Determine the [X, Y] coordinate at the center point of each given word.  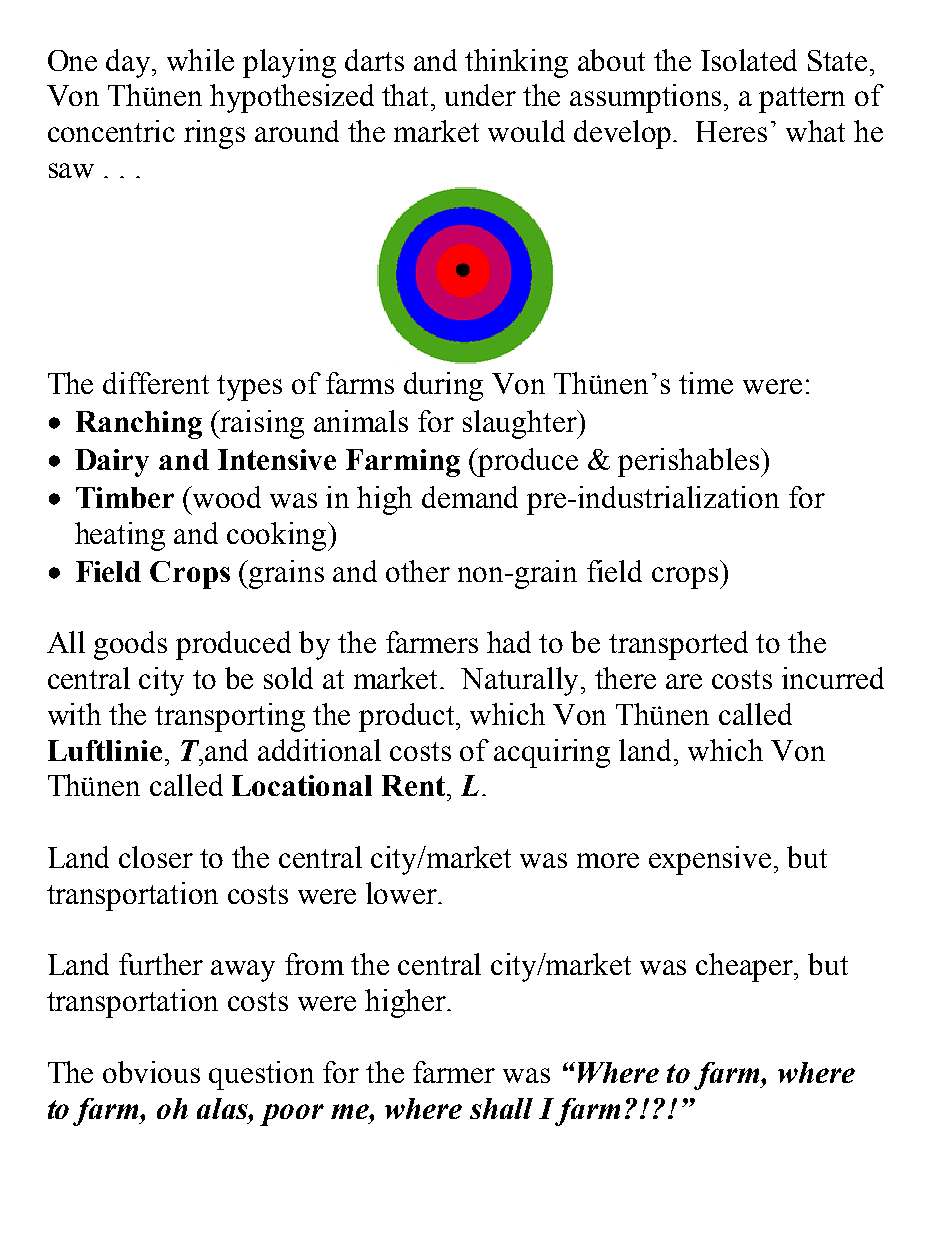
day [130, 63]
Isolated [749, 60]
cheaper [746, 967]
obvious [151, 1072]
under [480, 95]
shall [501, 1108]
